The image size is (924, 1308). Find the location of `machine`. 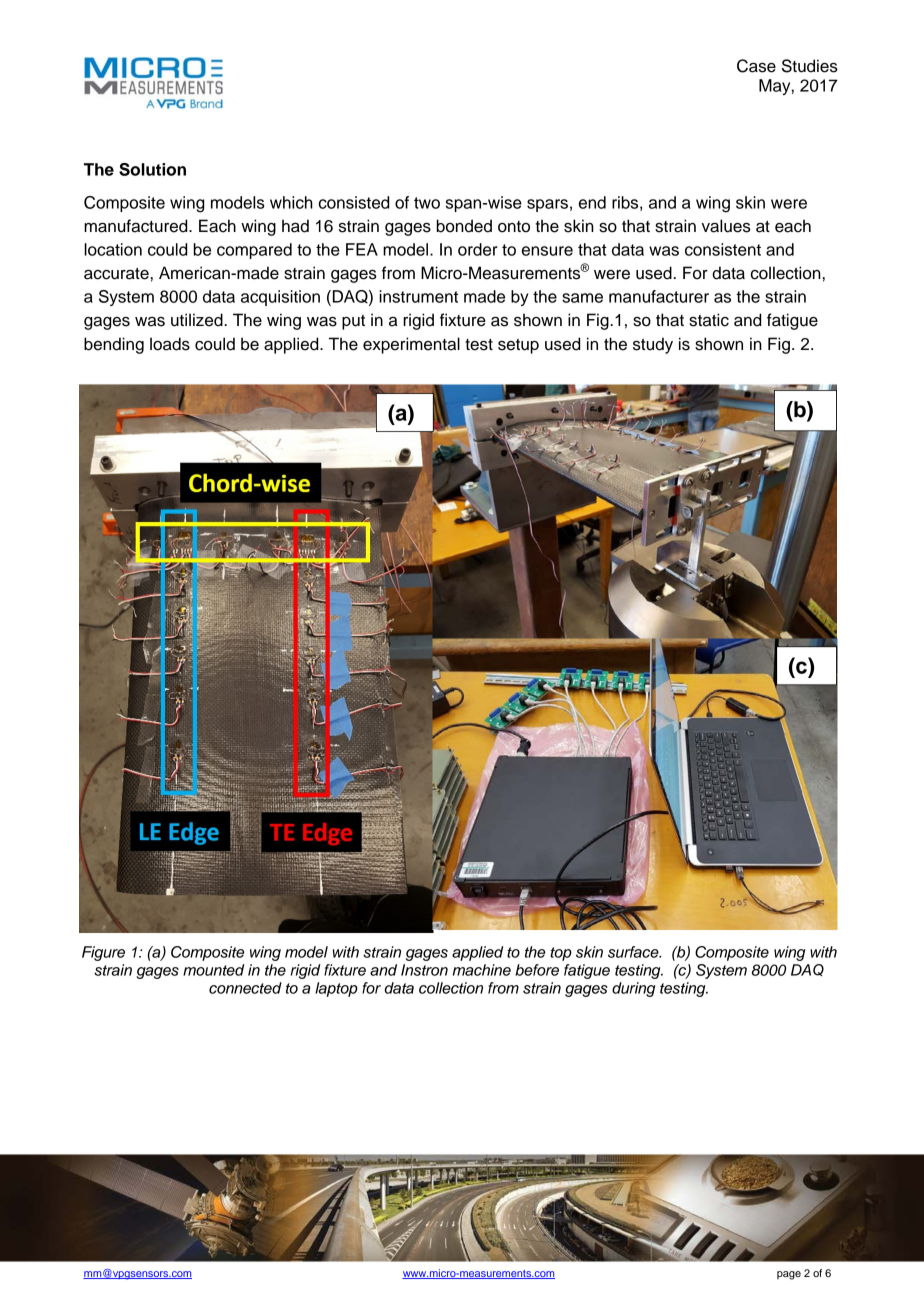

machine is located at coordinates (482, 970).
